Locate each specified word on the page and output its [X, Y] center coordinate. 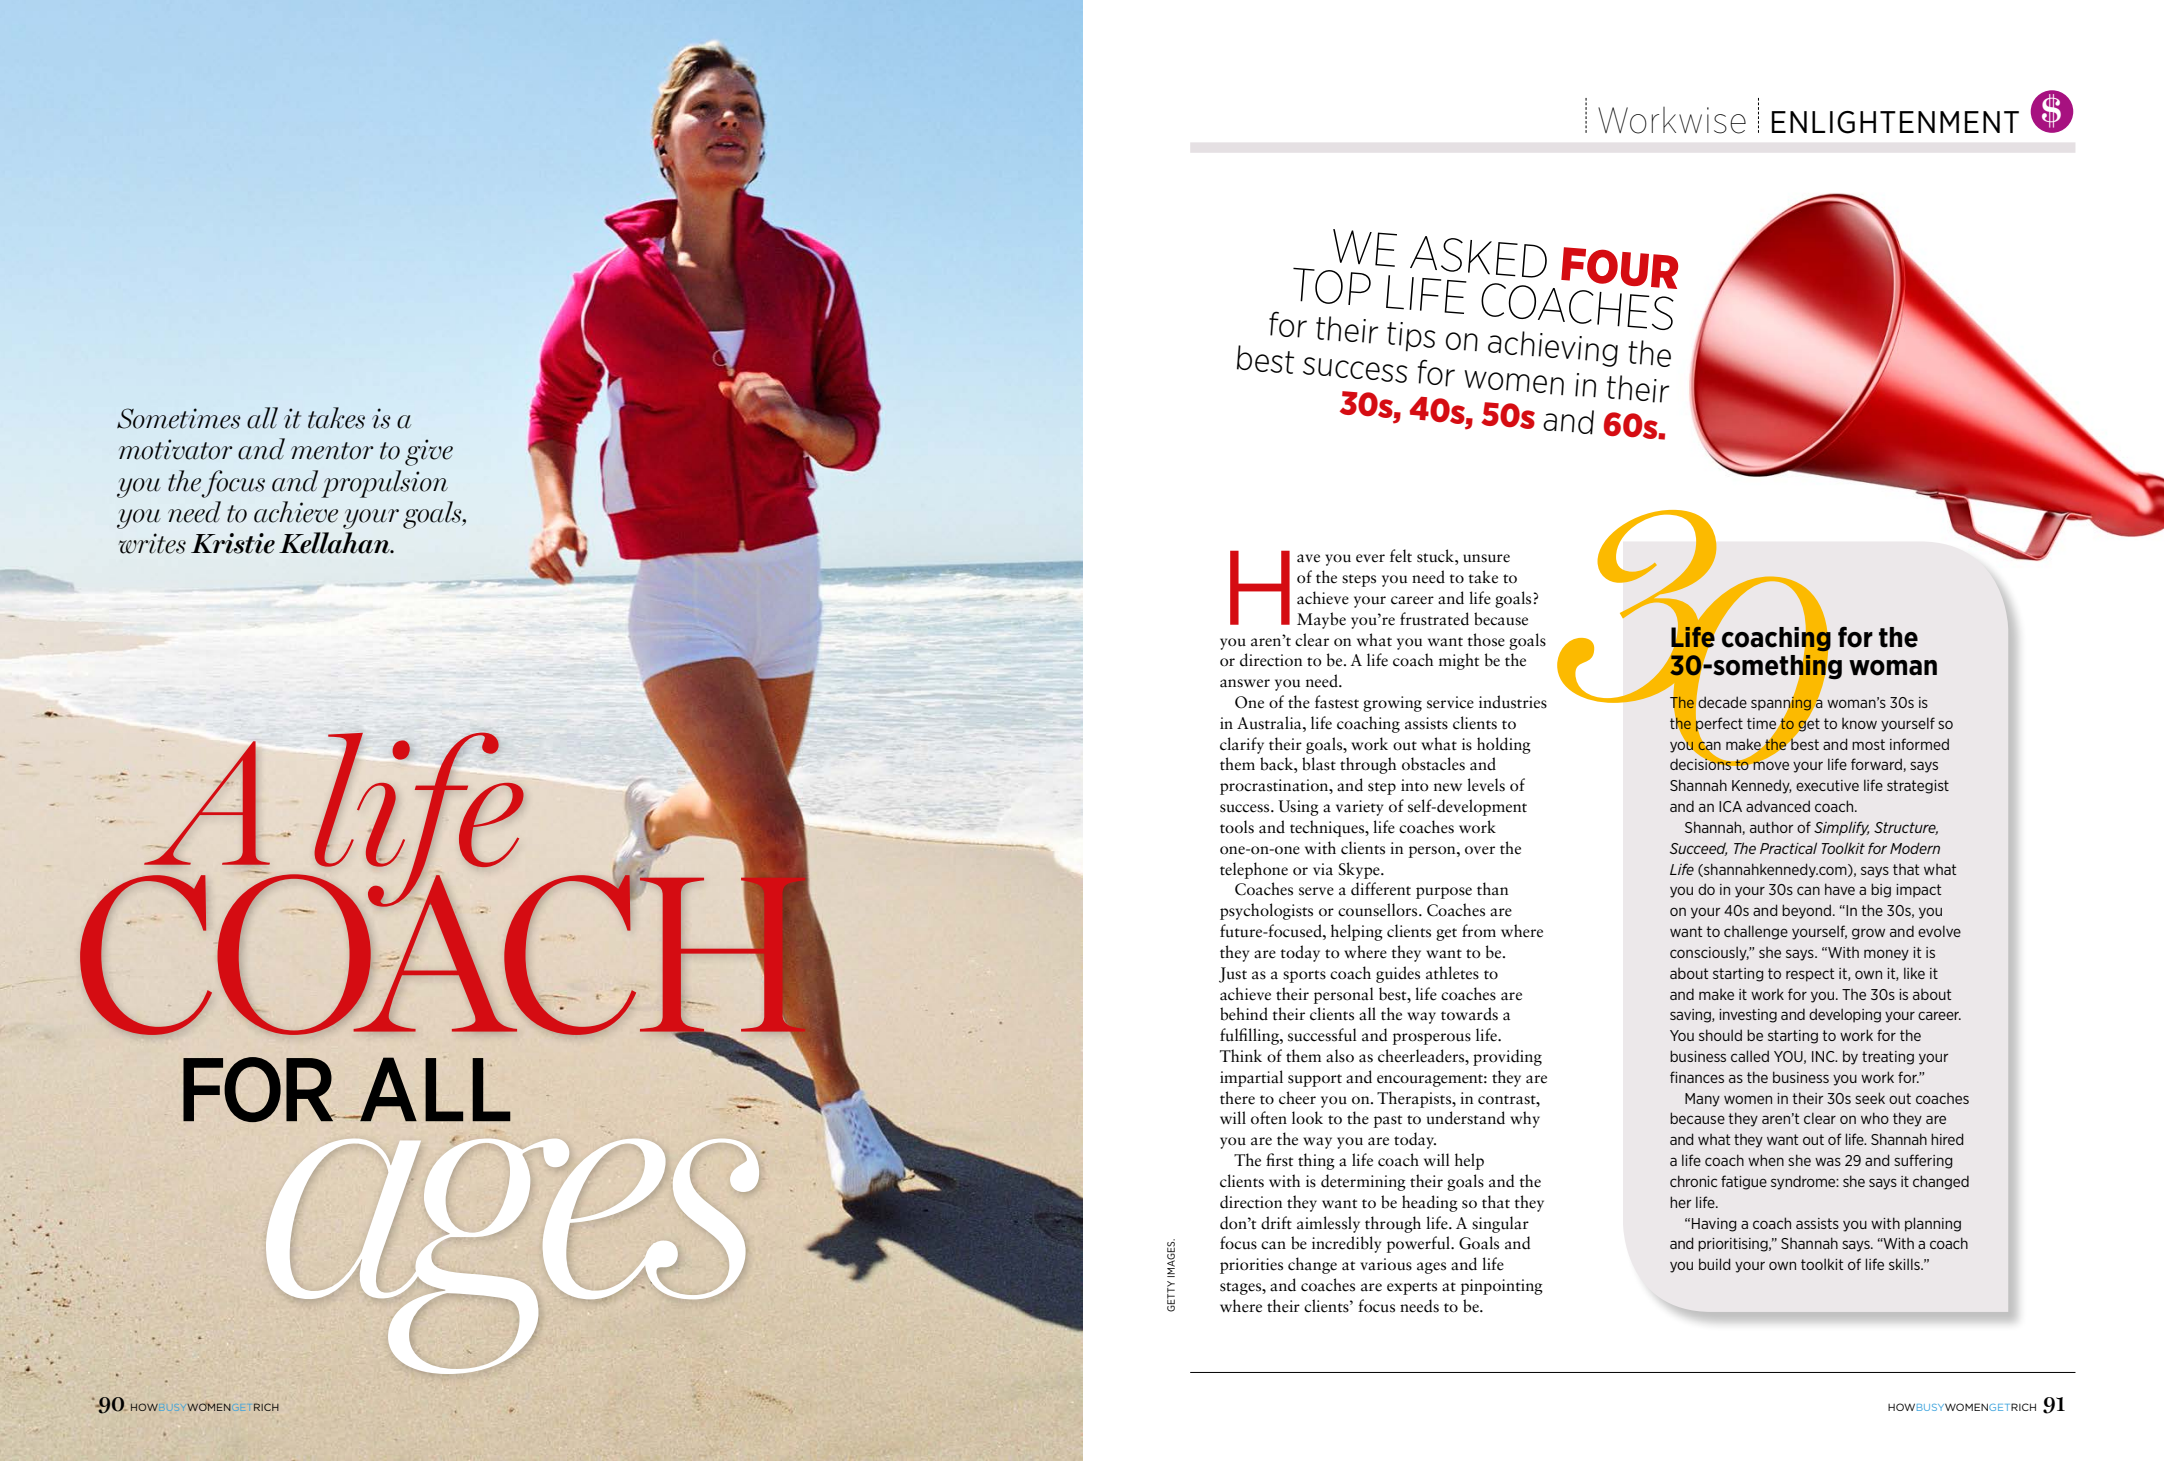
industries [1513, 702]
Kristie [233, 543]
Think [1241, 1055]
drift [1276, 1223]
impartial [1251, 1078]
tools [1237, 827]
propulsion [384, 484]
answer [1245, 683]
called [1750, 1056]
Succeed [1698, 849]
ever [1370, 558]
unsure [1486, 558]
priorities [1251, 1266]
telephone [1254, 870]
